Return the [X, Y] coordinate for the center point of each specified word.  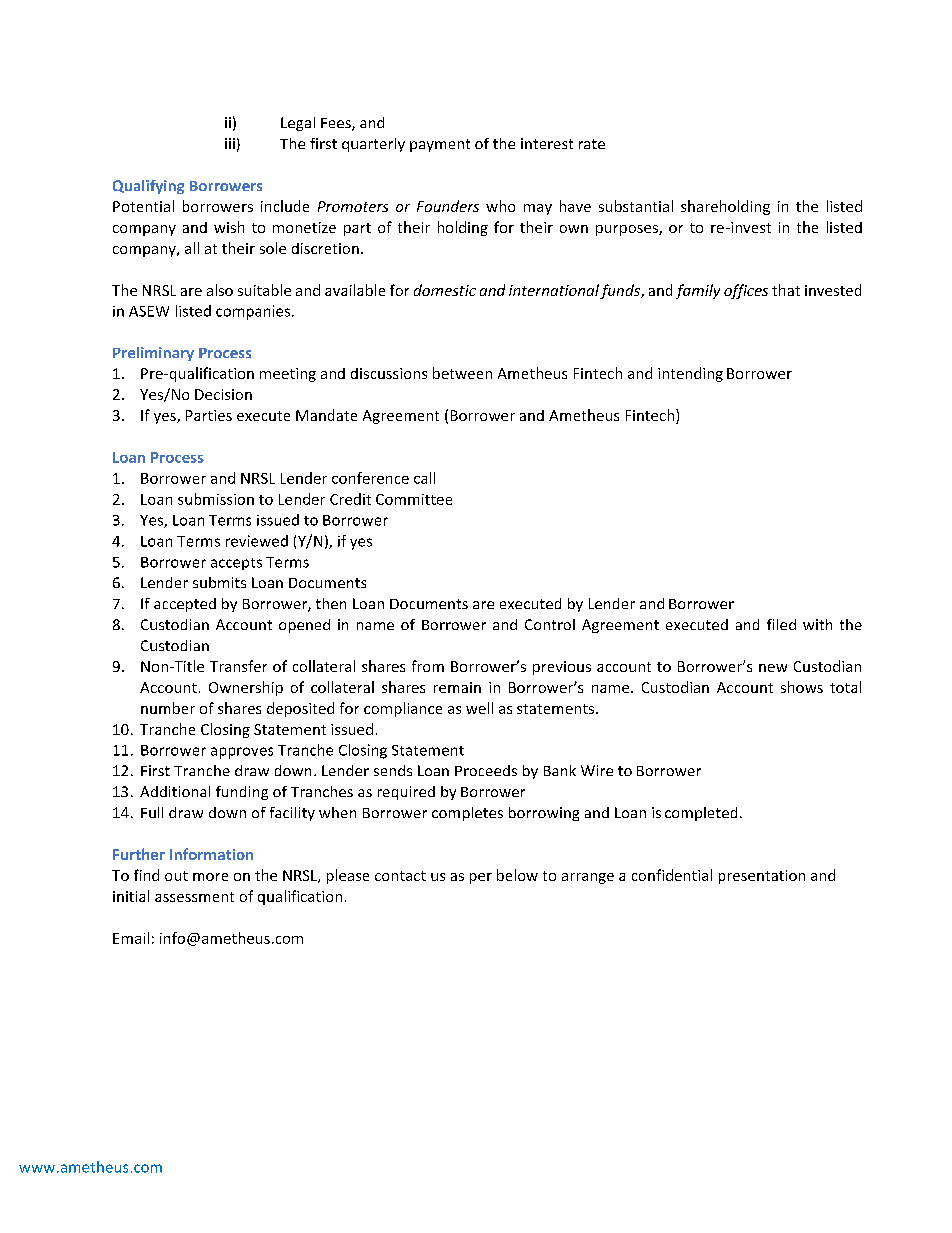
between [462, 373]
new [773, 668]
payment [440, 145]
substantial [636, 206]
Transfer [238, 666]
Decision [223, 394]
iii [230, 143]
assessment [194, 897]
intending [690, 374]
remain [457, 687]
